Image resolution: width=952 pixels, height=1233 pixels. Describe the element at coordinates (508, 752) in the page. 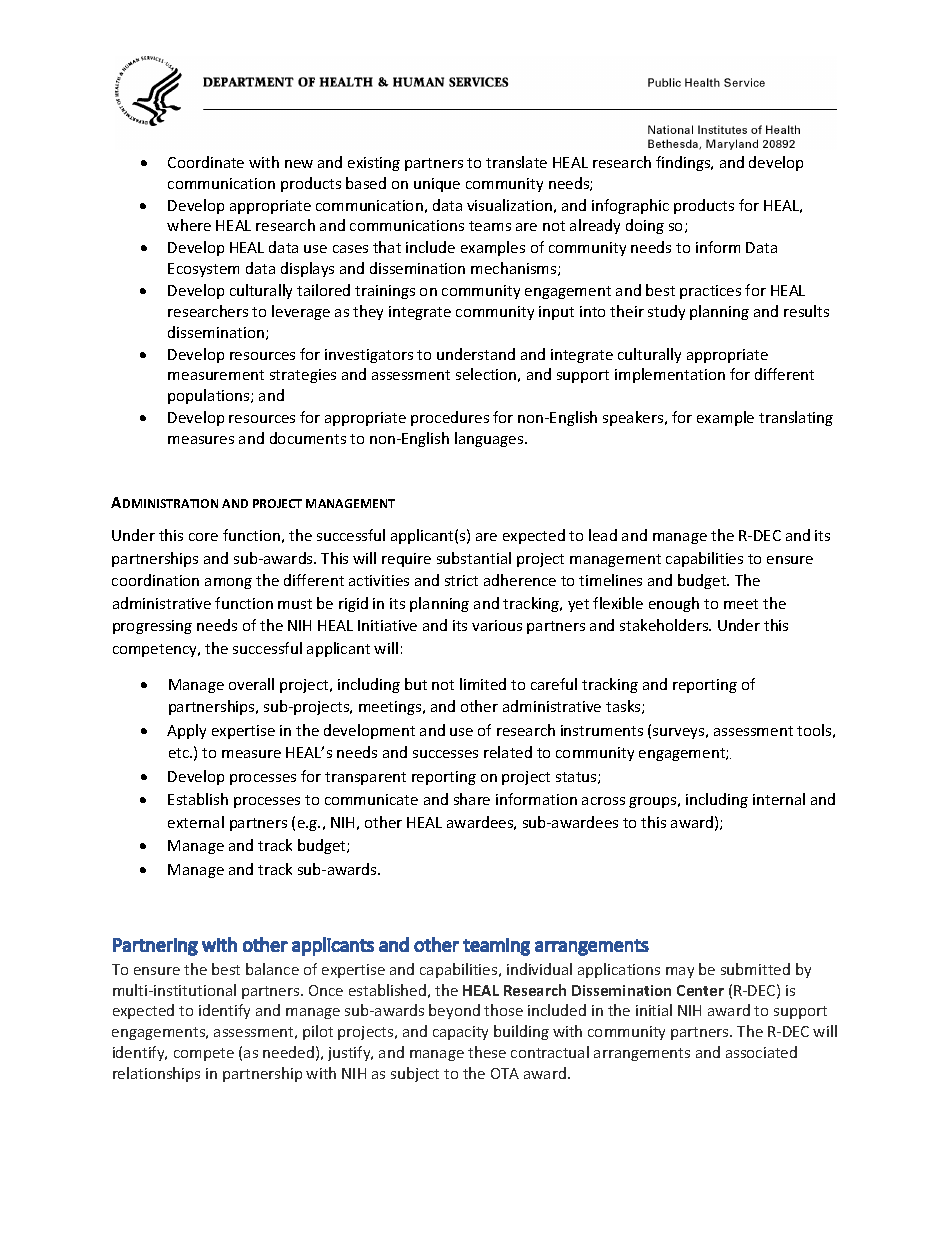

I see `related` at that location.
